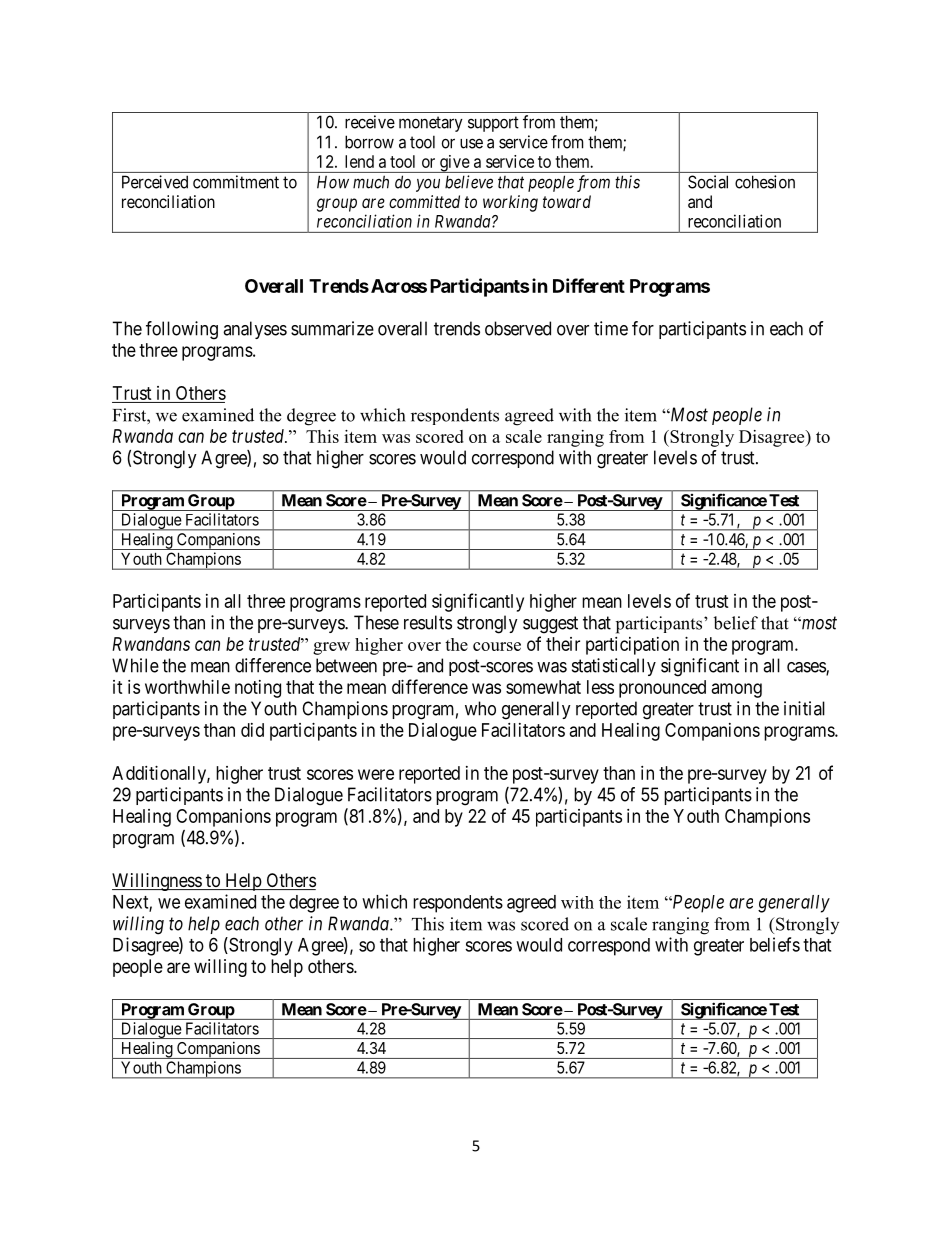 This image has width=952, height=1233. I want to click on observed, so click(518, 328).
